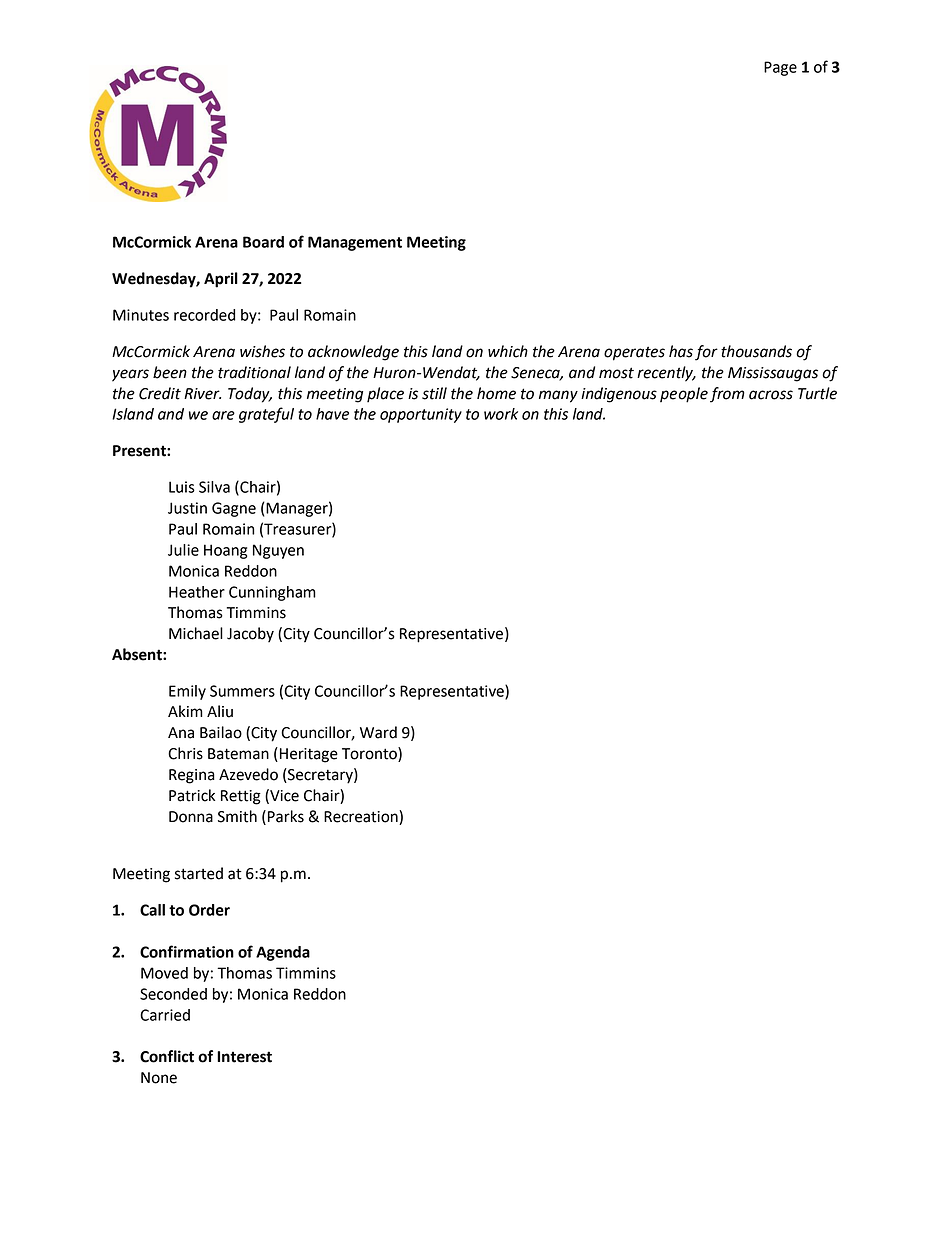 The width and height of the screenshot is (952, 1233). Describe the element at coordinates (780, 68) in the screenshot. I see `Page` at that location.
